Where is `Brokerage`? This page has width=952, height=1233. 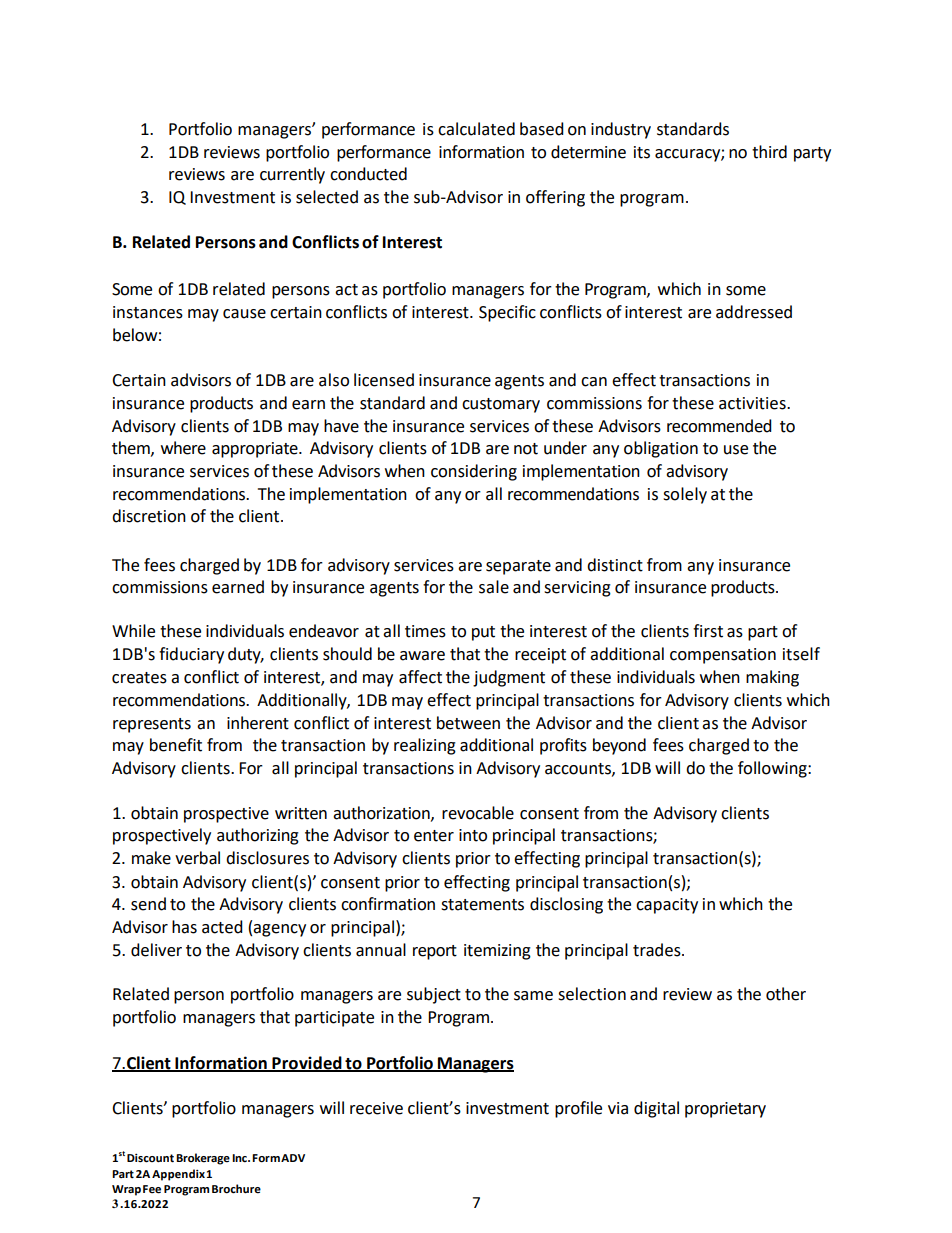
Brokerage is located at coordinates (203, 1159).
